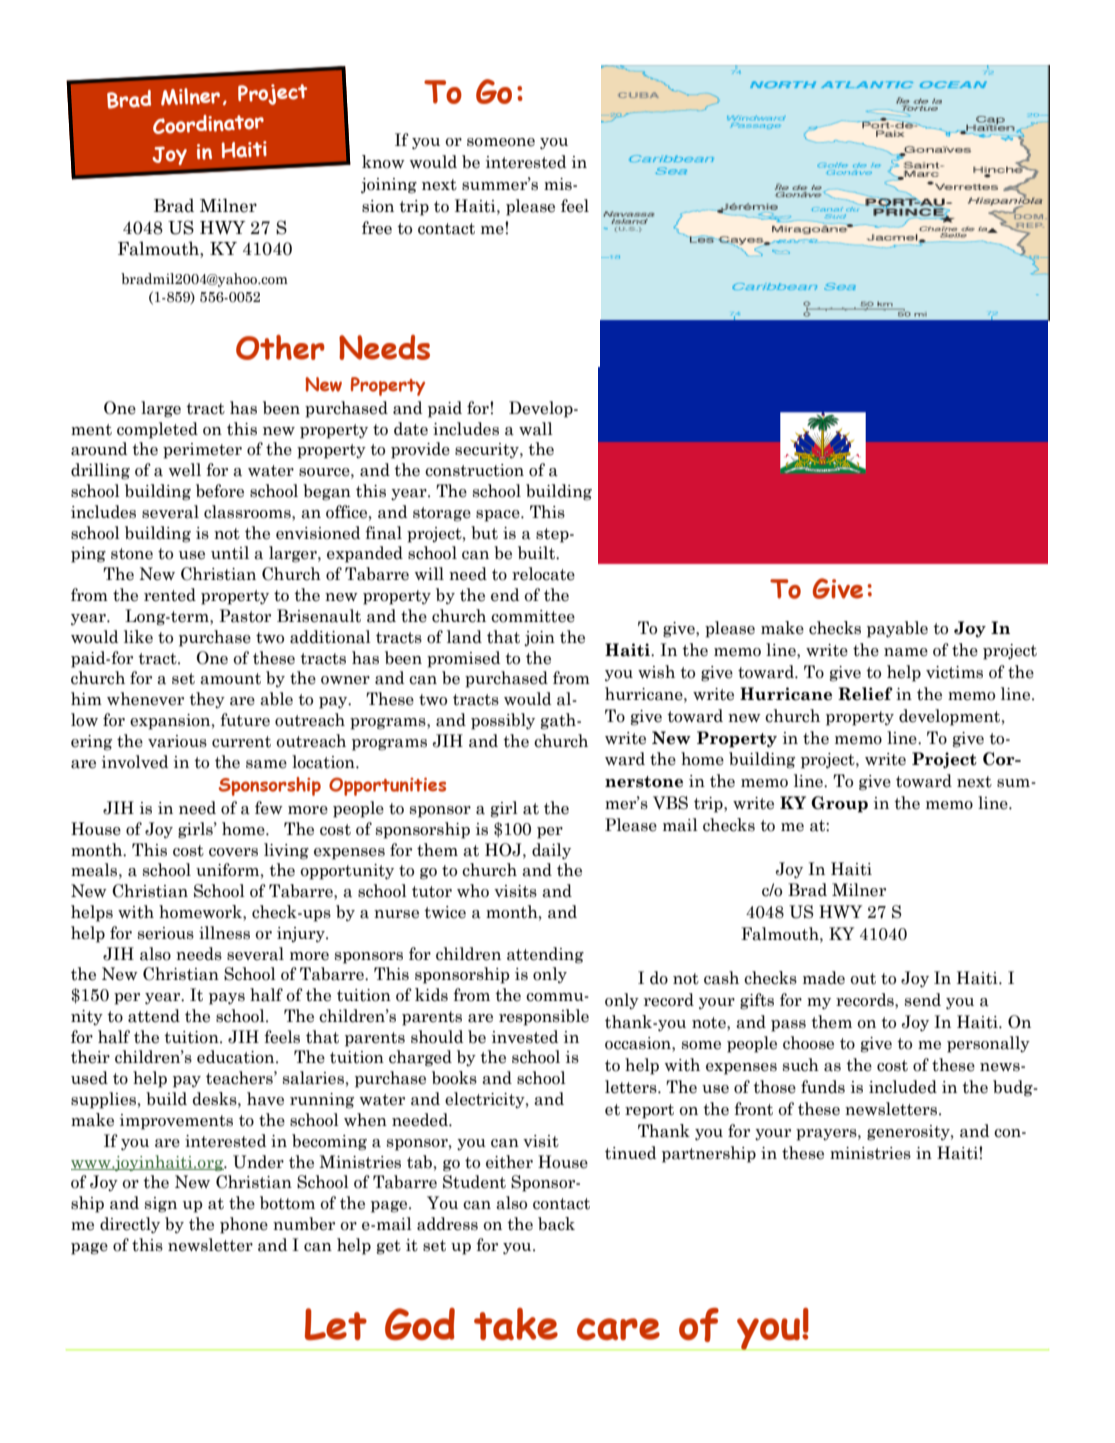 The width and height of the page is (1115, 1443). What do you see at coordinates (538, 553) in the page?
I see `built` at bounding box center [538, 553].
